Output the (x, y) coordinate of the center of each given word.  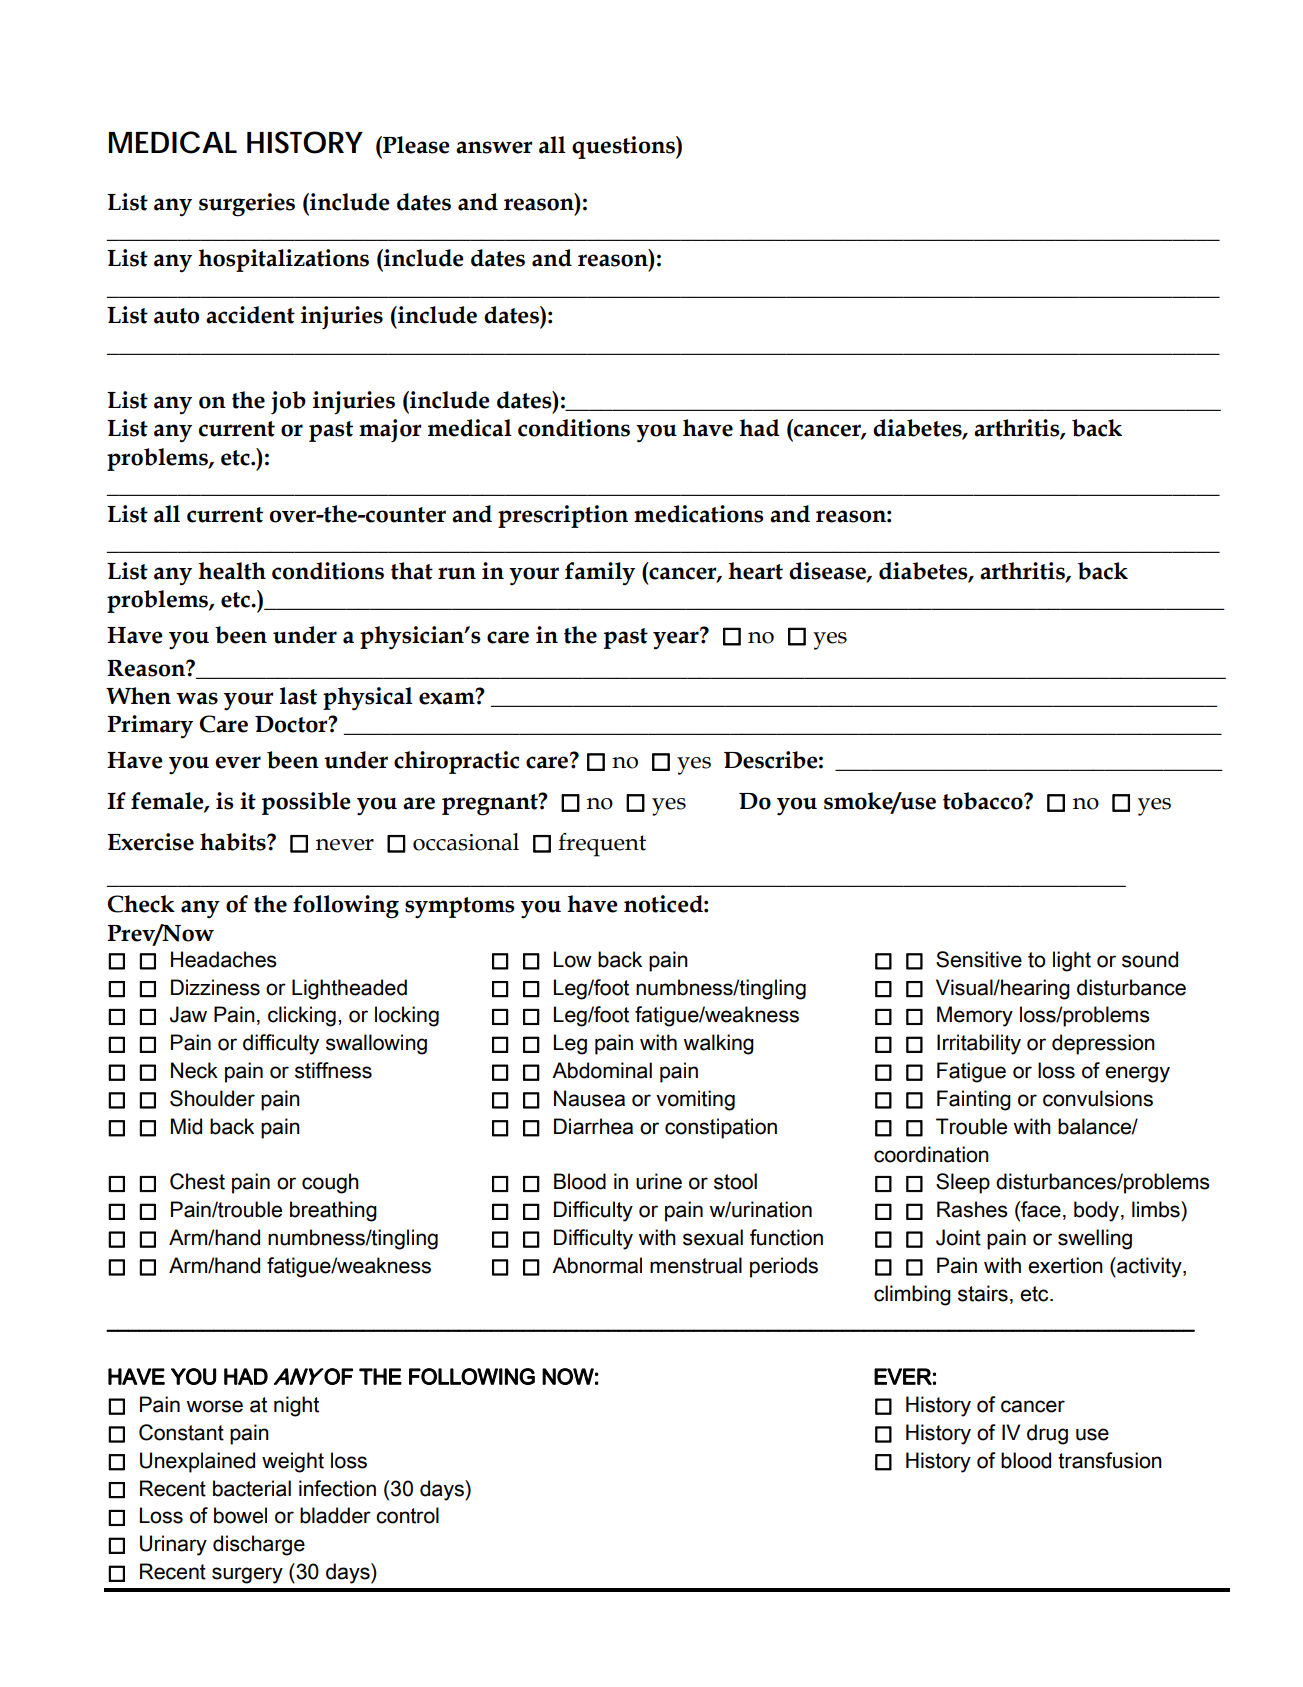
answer (494, 147)
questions (624, 147)
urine (659, 1181)
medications (699, 514)
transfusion (1110, 1460)
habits (234, 842)
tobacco (984, 801)
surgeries (247, 205)
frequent (602, 845)
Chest (197, 1181)
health (232, 571)
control (407, 1515)
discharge (259, 1545)
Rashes (972, 1209)
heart (755, 571)
